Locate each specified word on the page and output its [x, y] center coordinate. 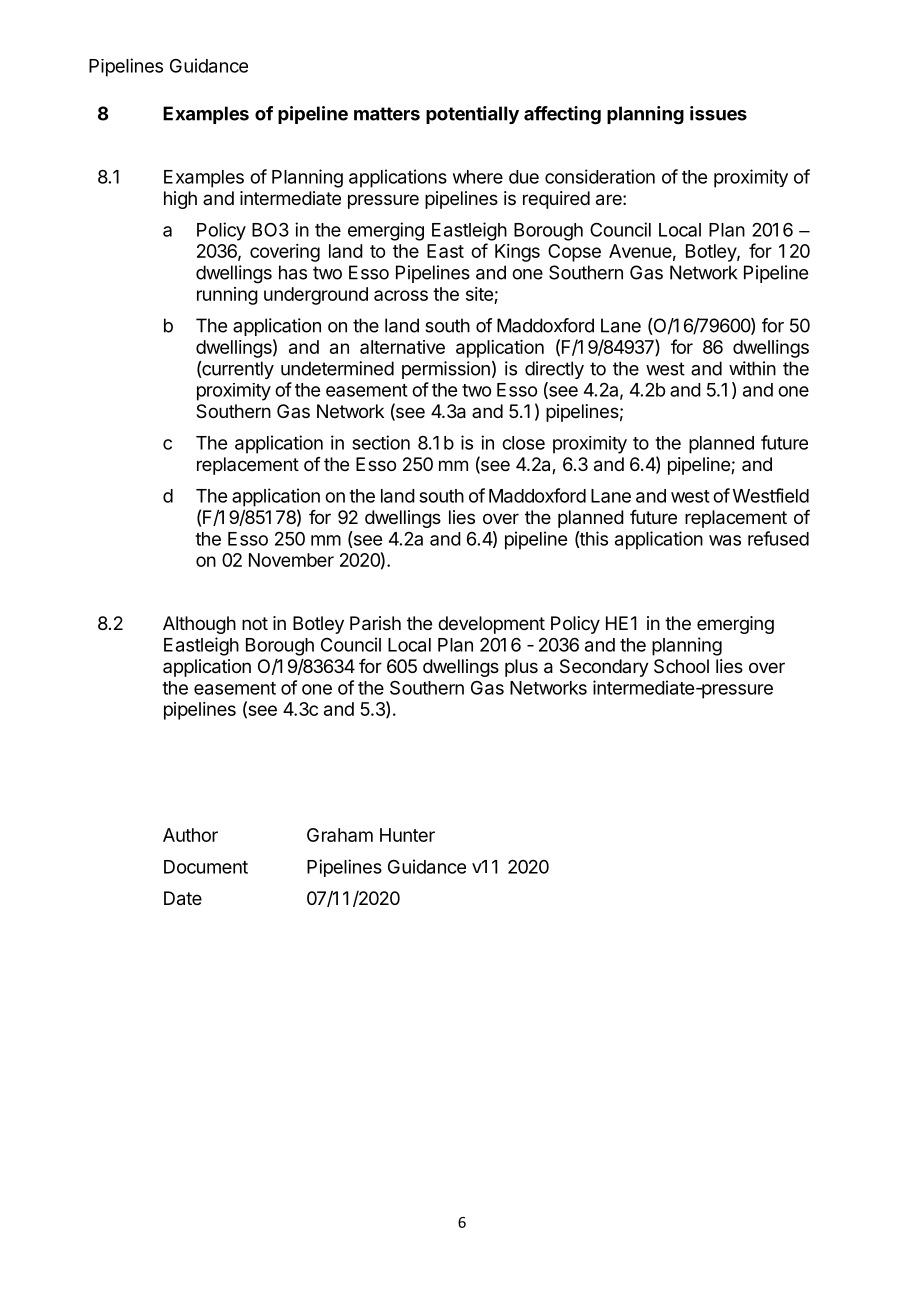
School [681, 666]
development [491, 625]
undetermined [337, 368]
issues [718, 113]
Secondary [604, 668]
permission [446, 370]
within [752, 368]
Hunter [407, 835]
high [180, 200]
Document [206, 867]
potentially [472, 115]
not [255, 623]
